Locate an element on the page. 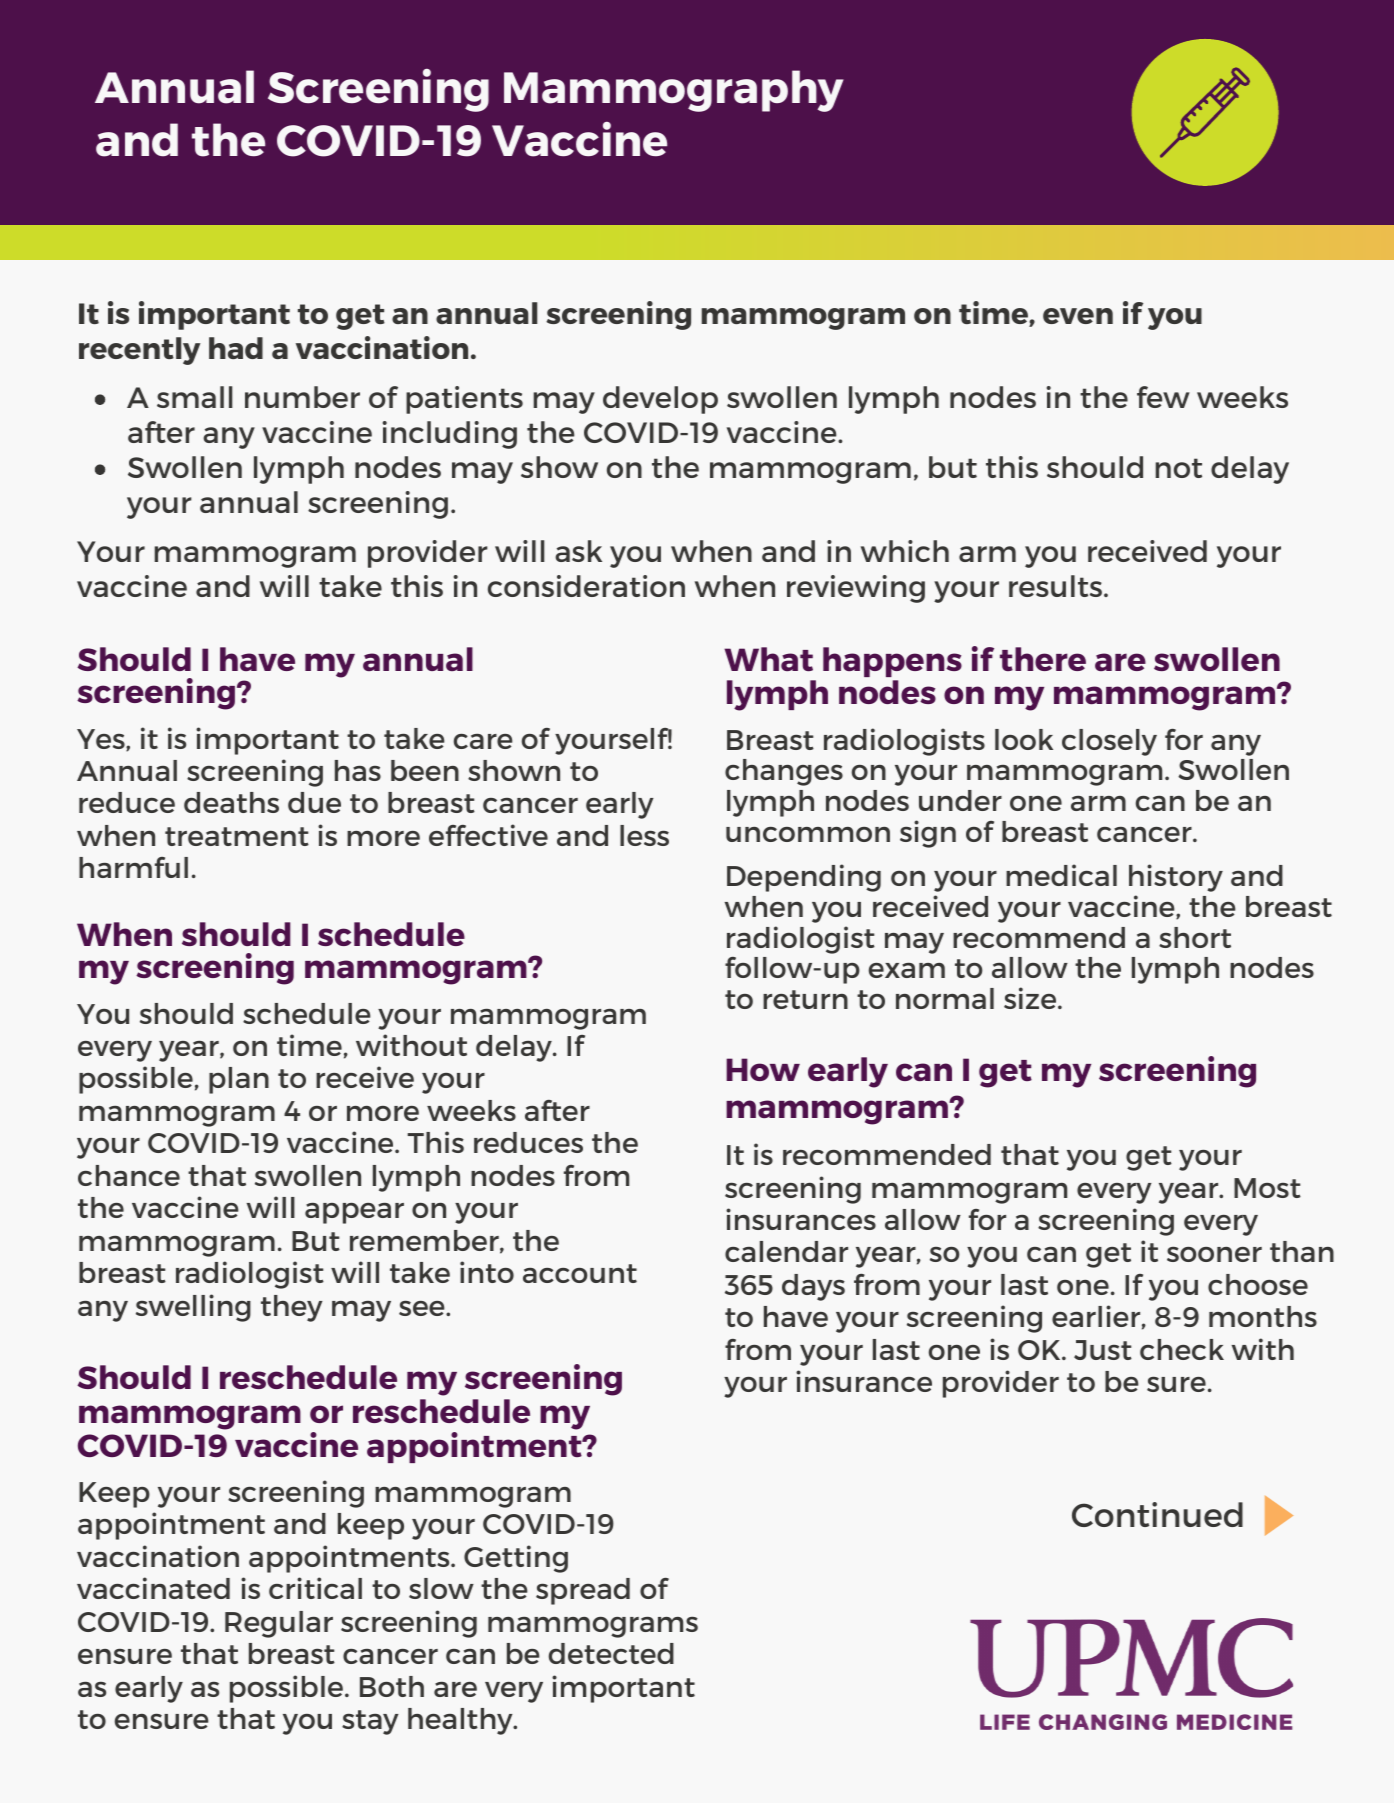 This page has height=1803, width=1394. small is located at coordinates (195, 397).
